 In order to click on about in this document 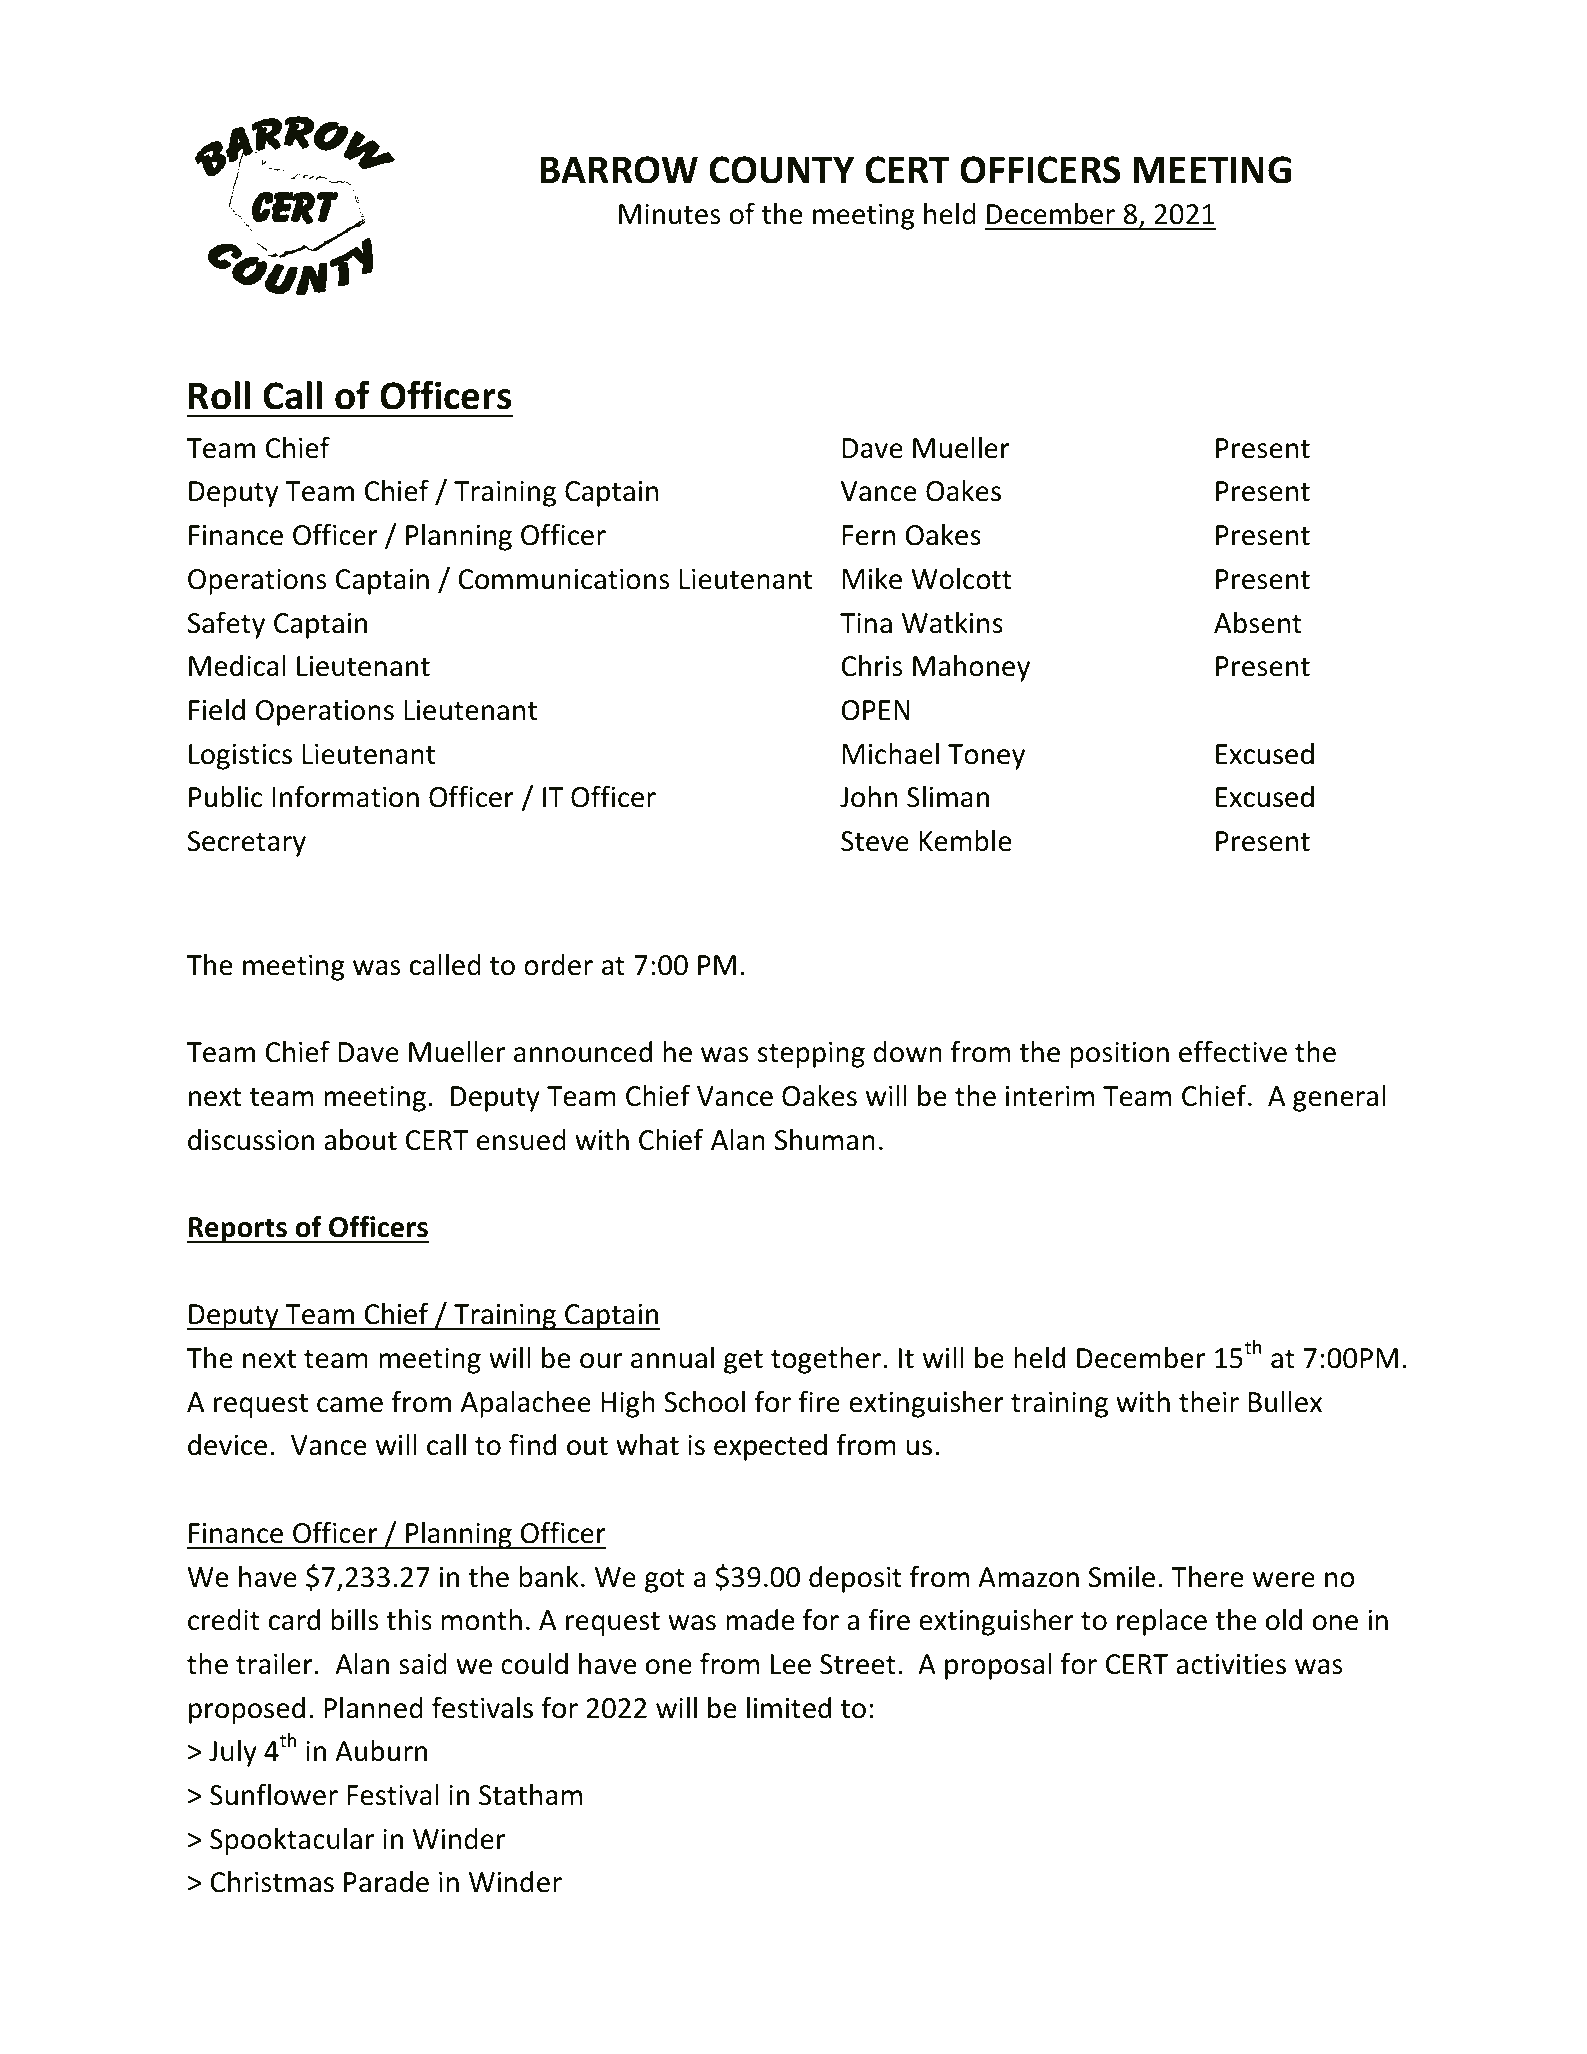, I will do `click(360, 1140)`.
